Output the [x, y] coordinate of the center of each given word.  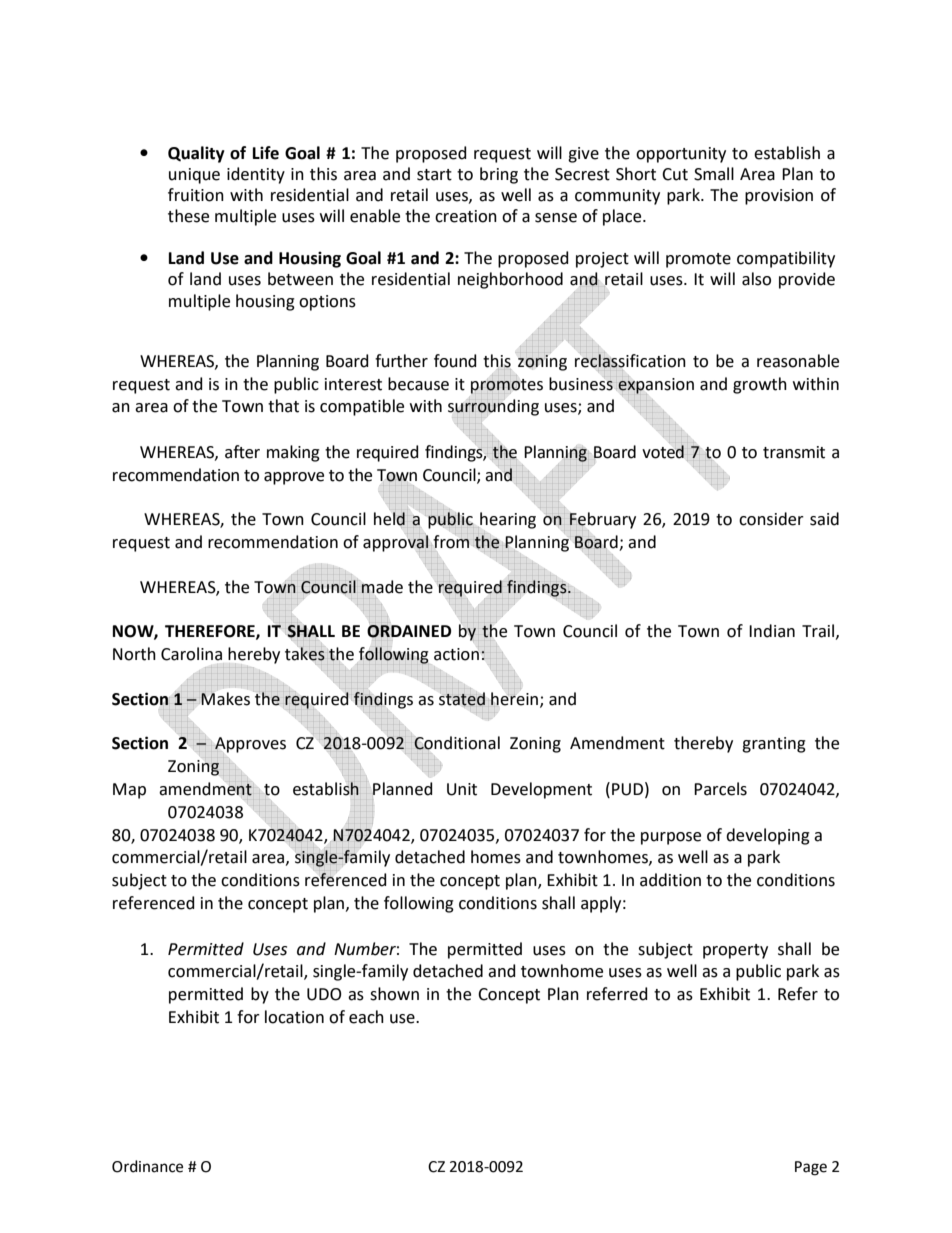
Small [714, 174]
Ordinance [147, 1166]
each [366, 1017]
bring [499, 175]
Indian [772, 631]
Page [811, 1168]
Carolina [191, 654]
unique [194, 176]
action [456, 653]
